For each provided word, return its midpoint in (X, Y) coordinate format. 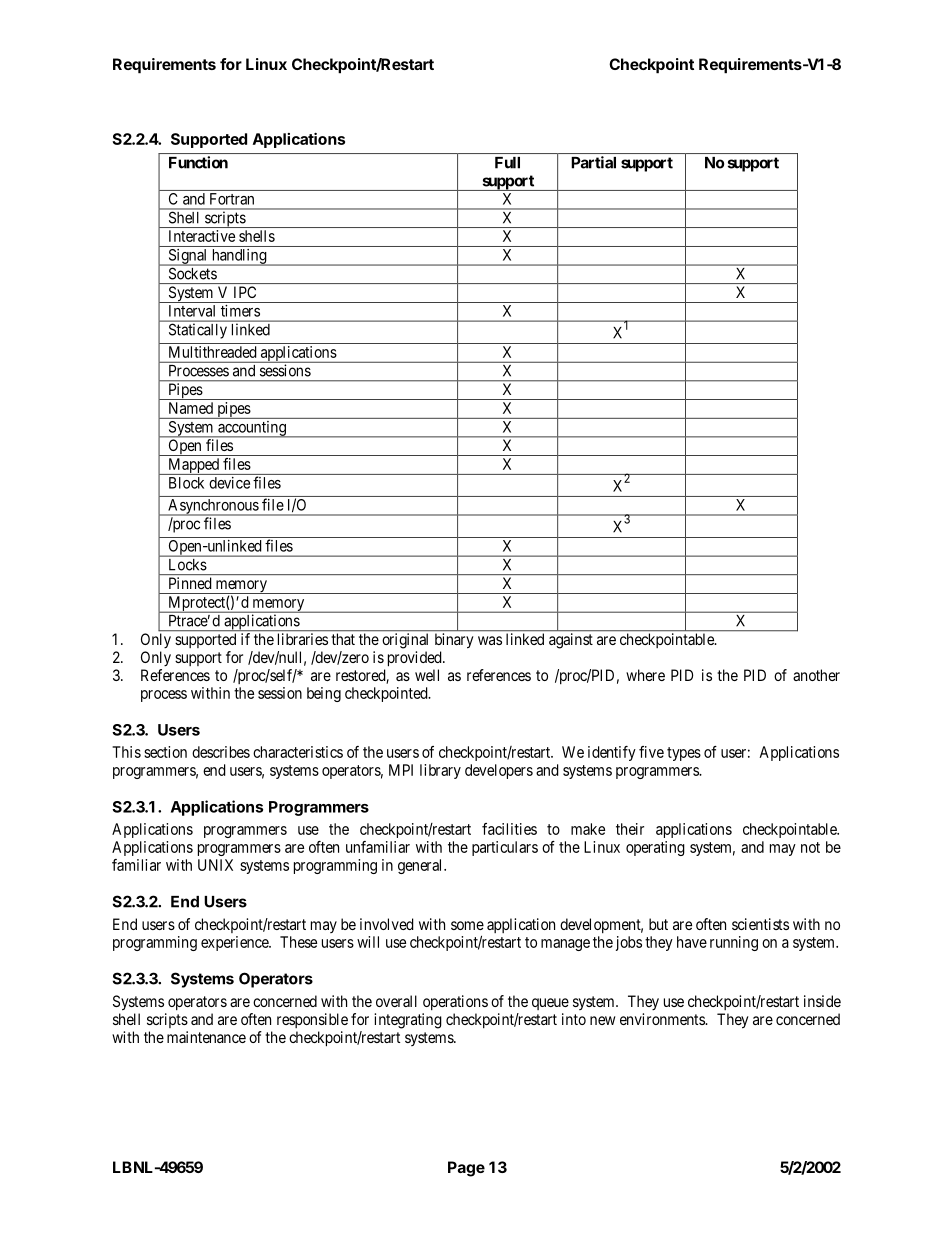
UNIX (215, 865)
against (571, 641)
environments (663, 1019)
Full (507, 163)
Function (198, 162)
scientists (760, 924)
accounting (252, 429)
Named (191, 408)
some (467, 925)
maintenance (206, 1037)
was (490, 640)
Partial (594, 162)
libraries (303, 639)
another (816, 675)
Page (466, 1169)
